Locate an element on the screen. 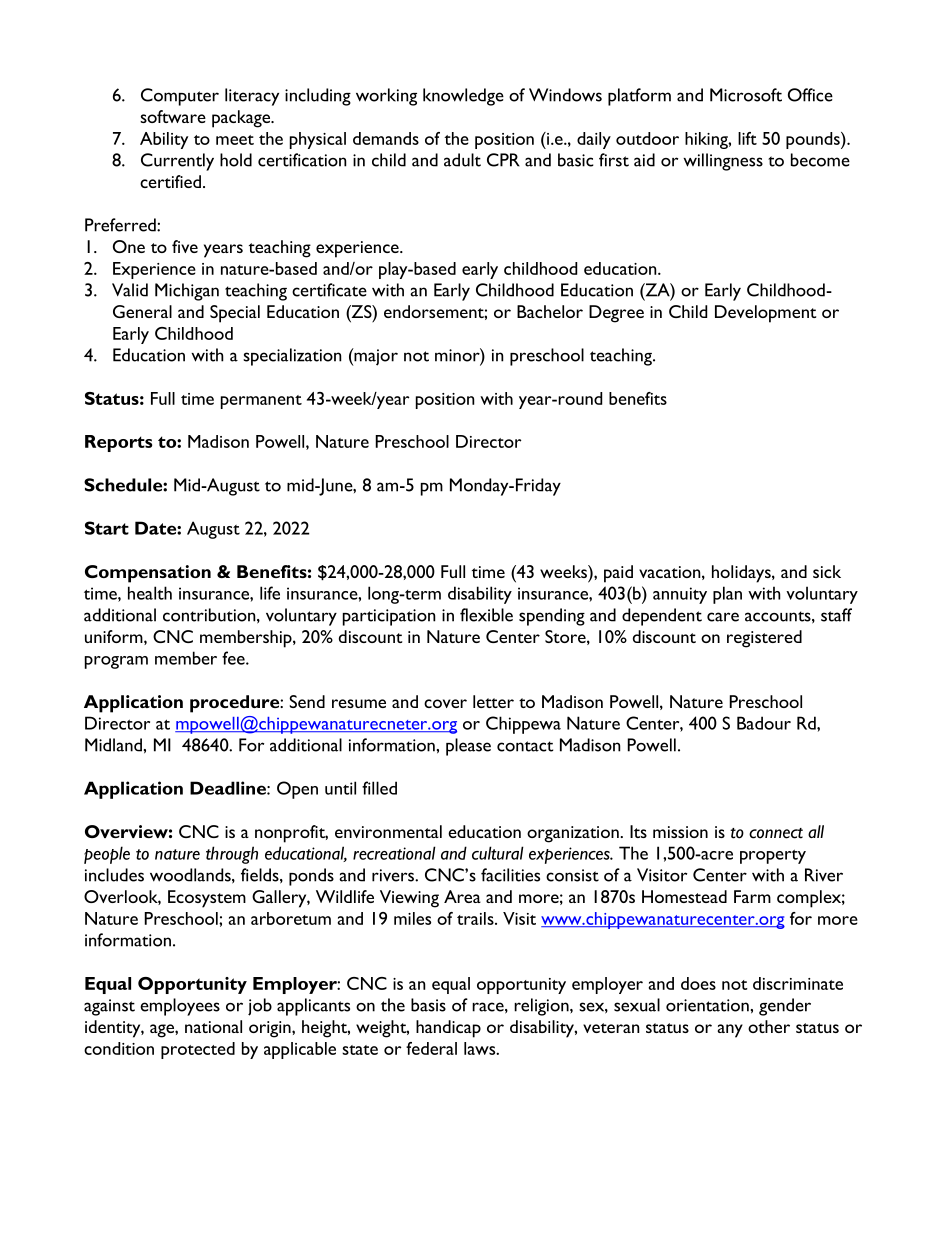  national is located at coordinates (213, 1026).
